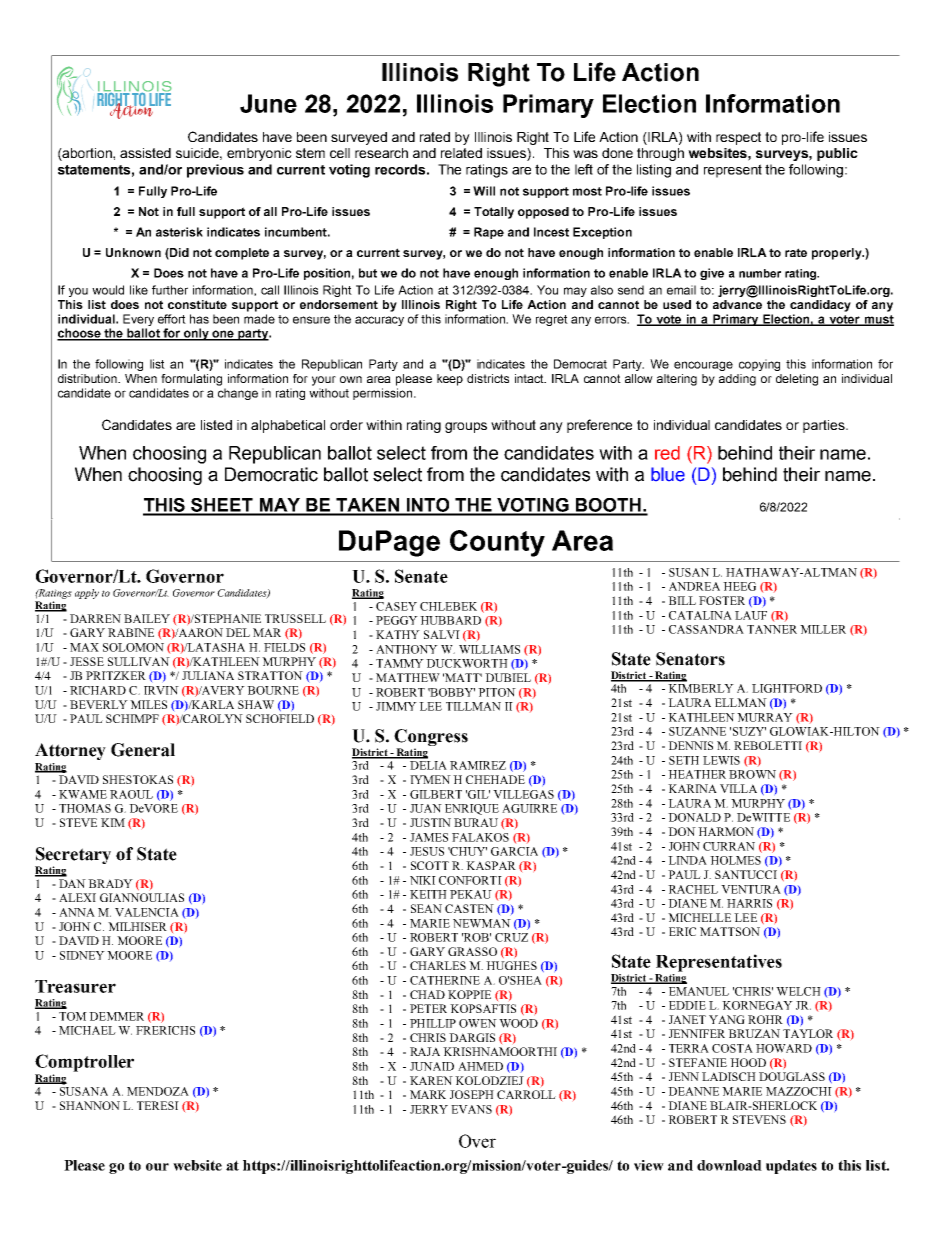 Image resolution: width=952 pixels, height=1233 pixels. What do you see at coordinates (158, 1091) in the page?
I see `MENDOZA` at bounding box center [158, 1091].
